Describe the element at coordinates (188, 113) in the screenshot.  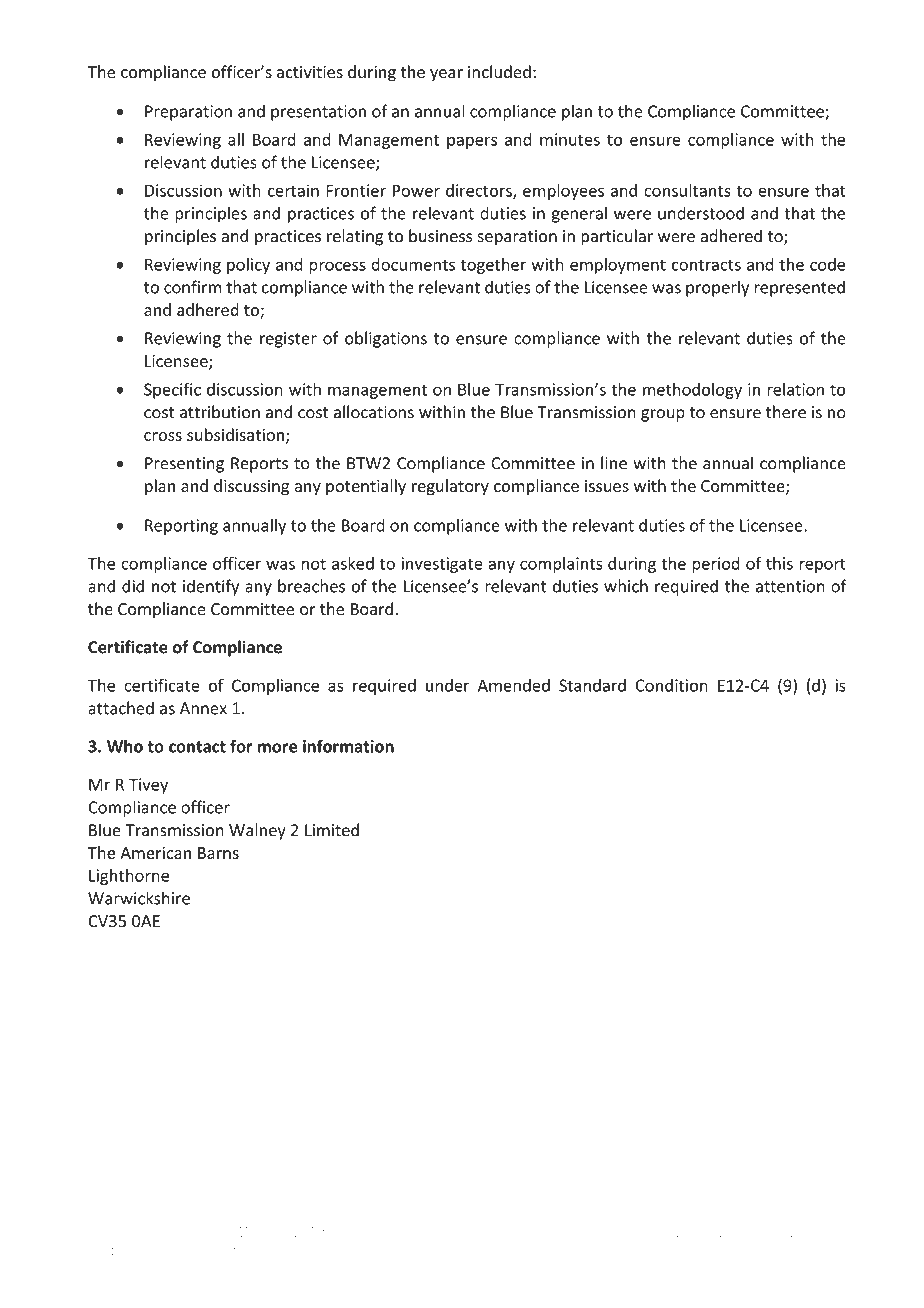
I see `Preparation` at that location.
